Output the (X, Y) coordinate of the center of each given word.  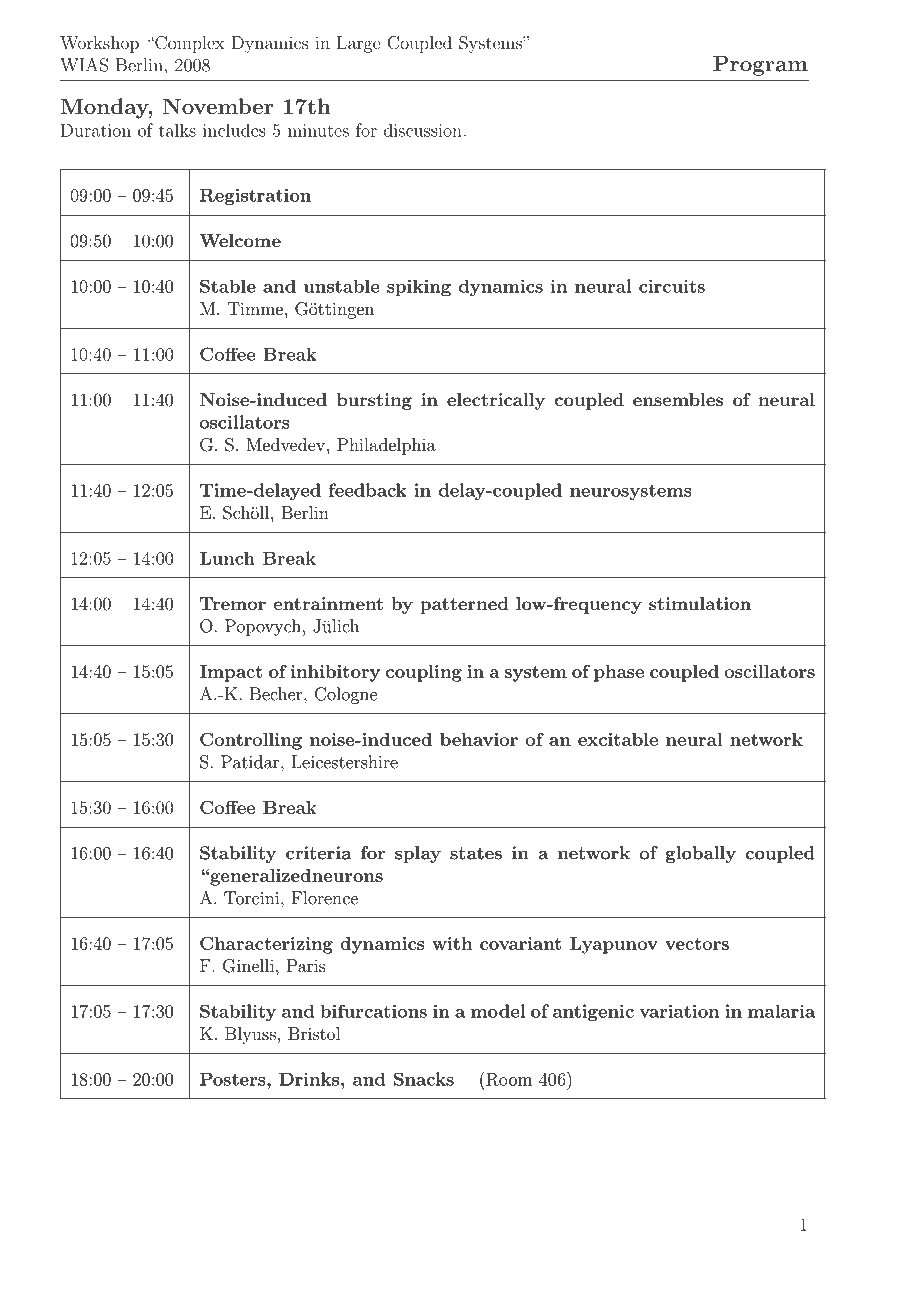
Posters (234, 1079)
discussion (423, 130)
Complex (189, 44)
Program (760, 66)
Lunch (227, 558)
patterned (464, 605)
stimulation (700, 603)
